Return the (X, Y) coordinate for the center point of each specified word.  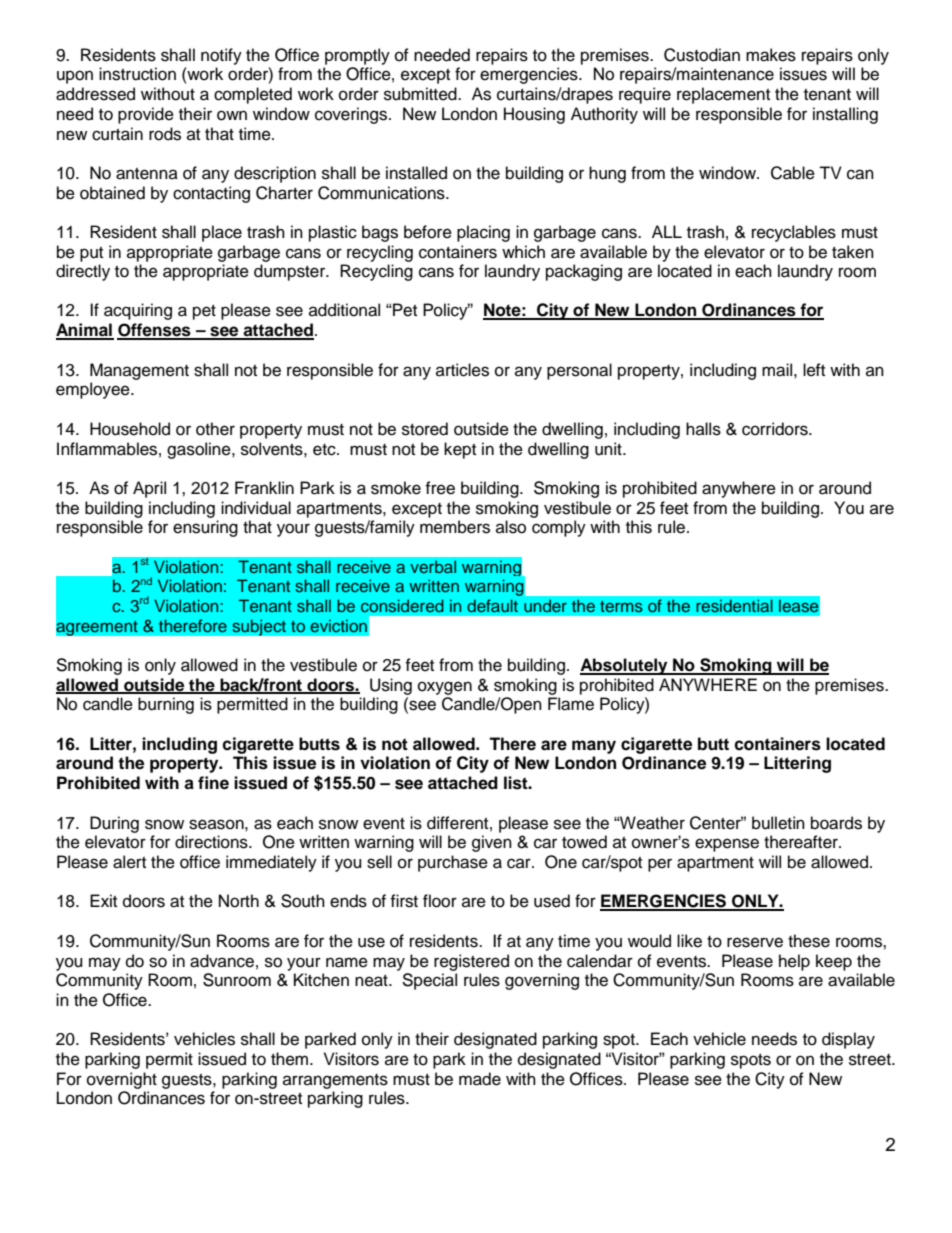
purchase (453, 863)
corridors (776, 429)
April (149, 489)
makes (771, 55)
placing (483, 233)
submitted (421, 94)
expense (727, 845)
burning (166, 705)
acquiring (138, 311)
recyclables (794, 233)
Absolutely (625, 666)
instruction (137, 74)
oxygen (445, 688)
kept (460, 450)
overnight (122, 1080)
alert (129, 862)
